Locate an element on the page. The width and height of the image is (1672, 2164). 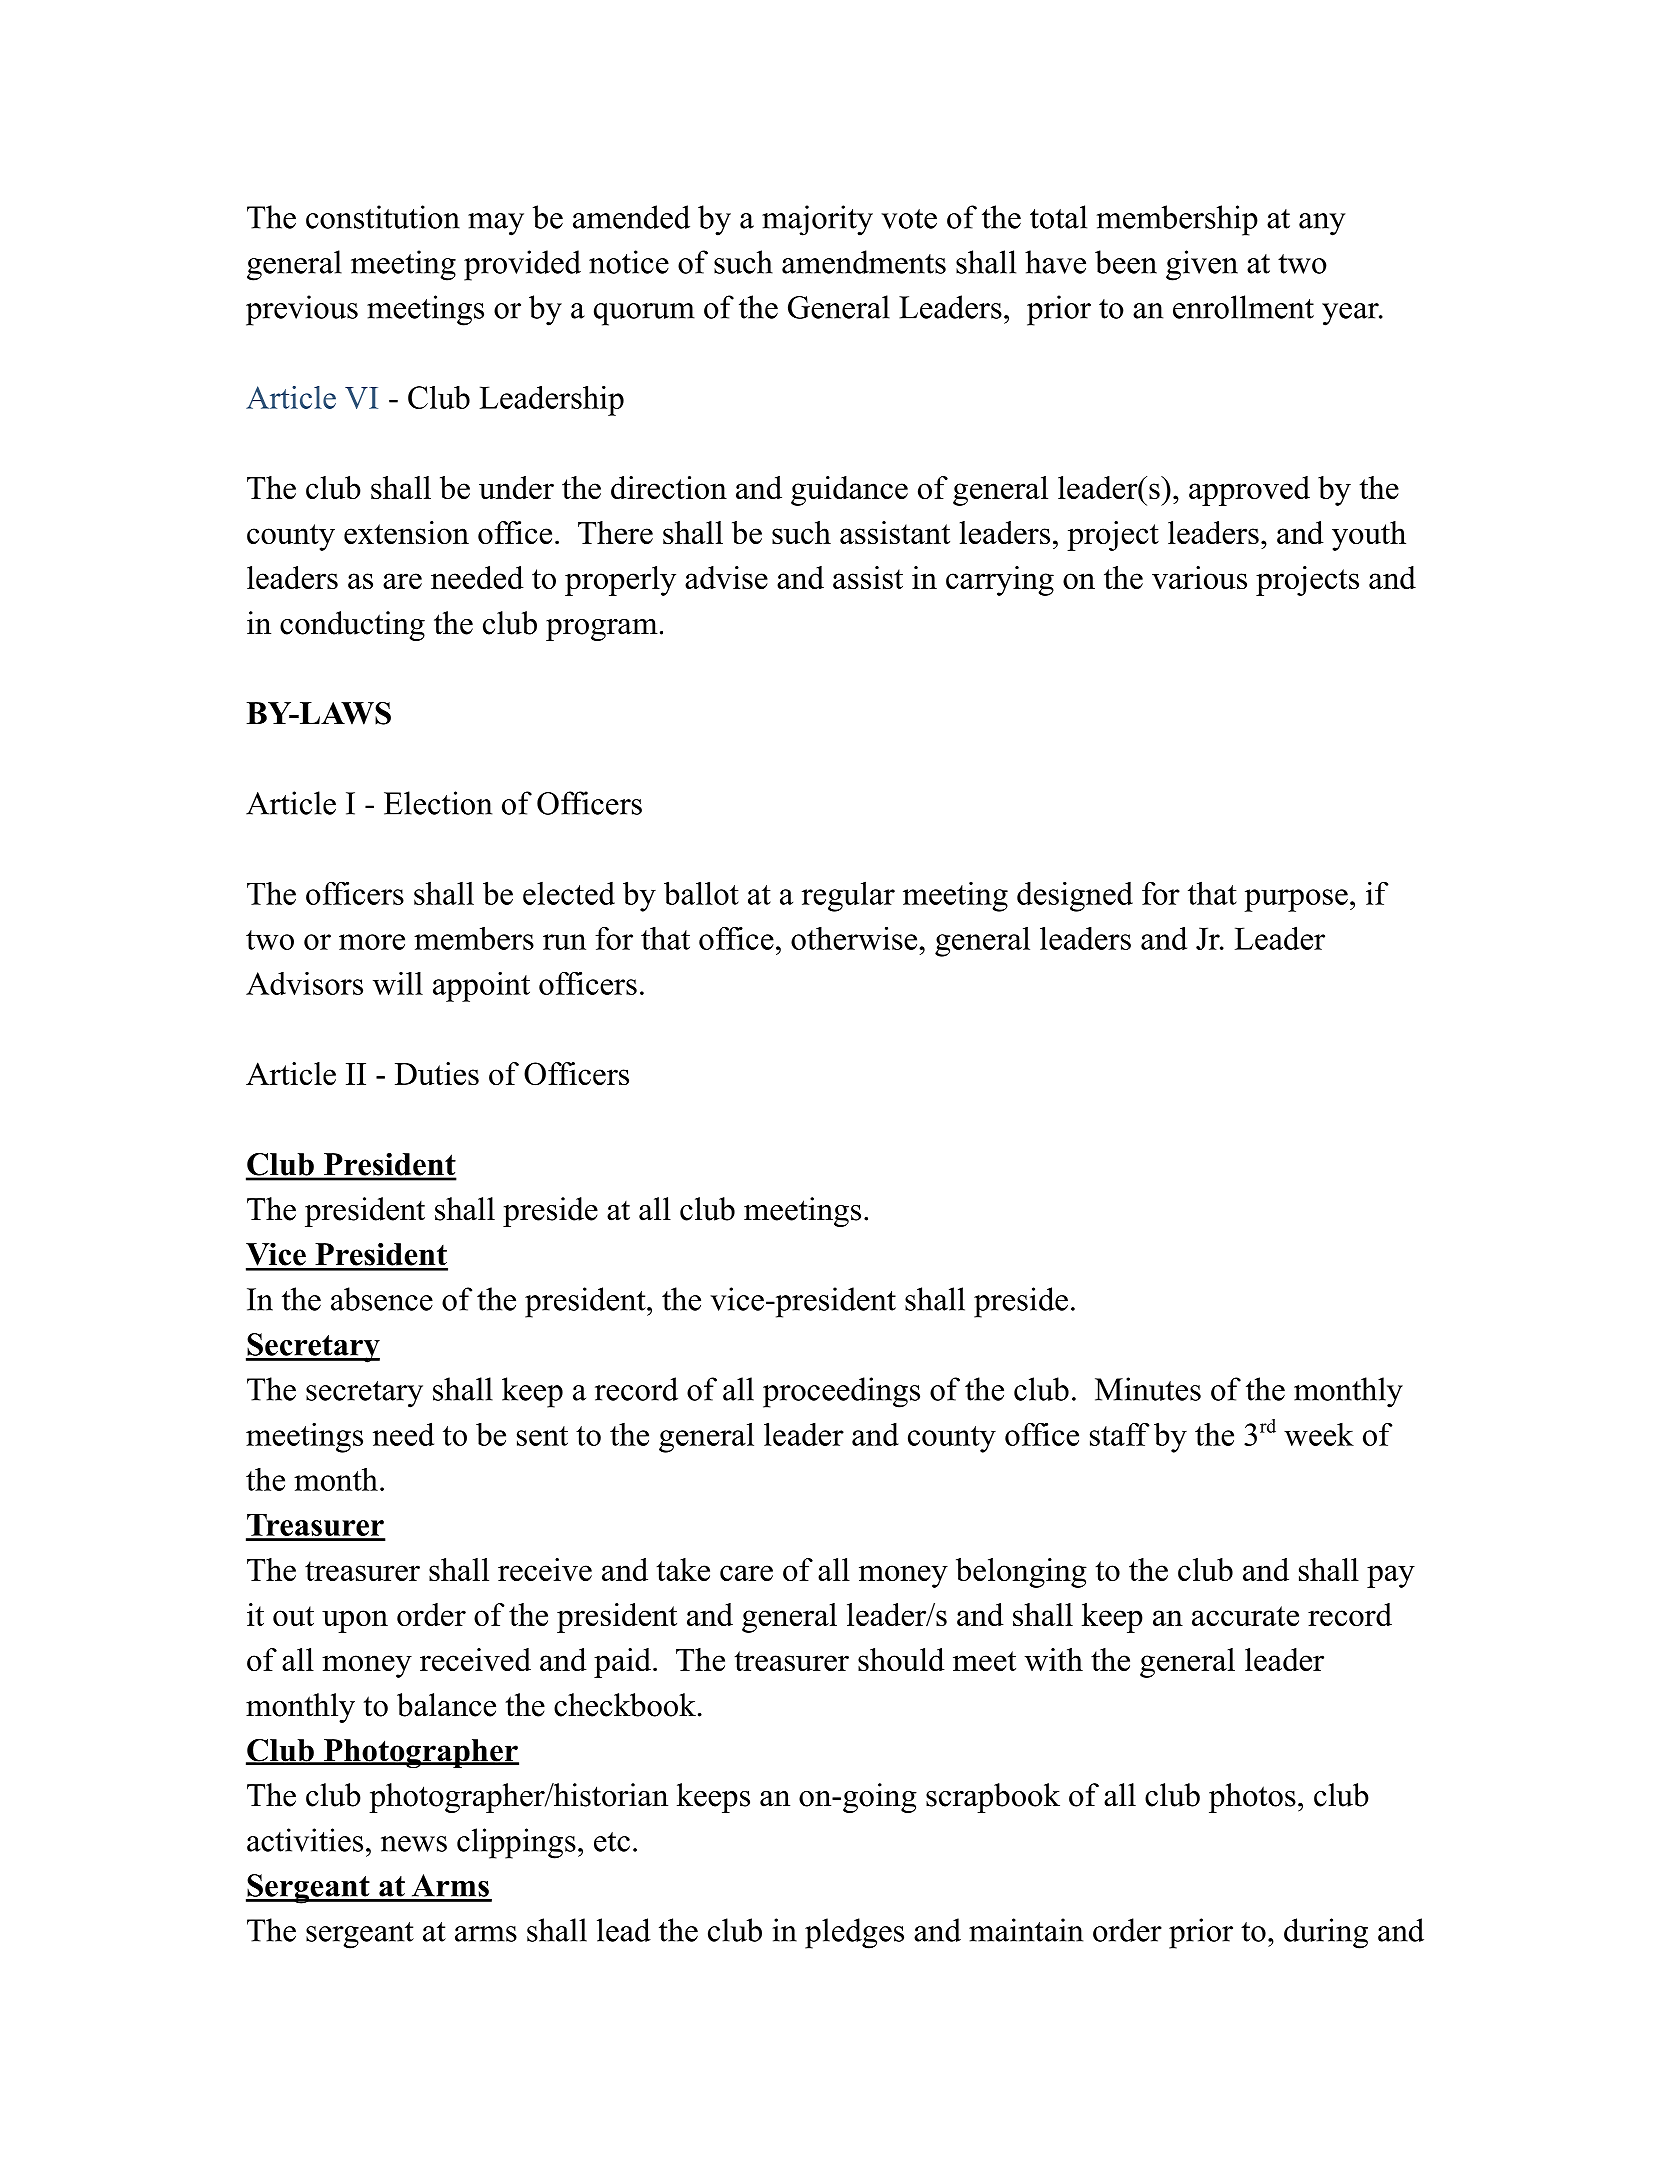
various is located at coordinates (1199, 577).
